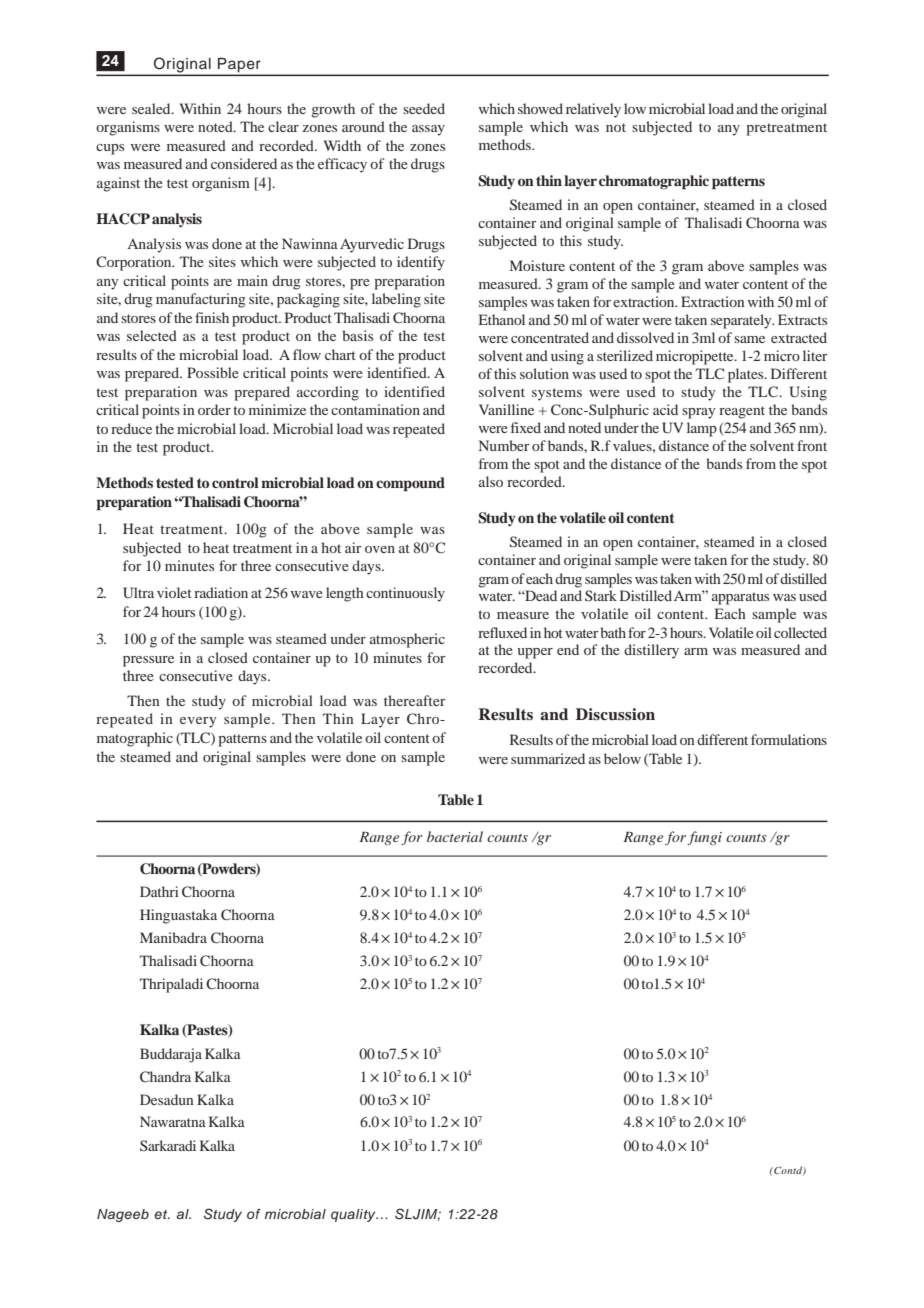 Image resolution: width=924 pixels, height=1308 pixels. Describe the element at coordinates (491, 481) in the screenshot. I see `also` at that location.
